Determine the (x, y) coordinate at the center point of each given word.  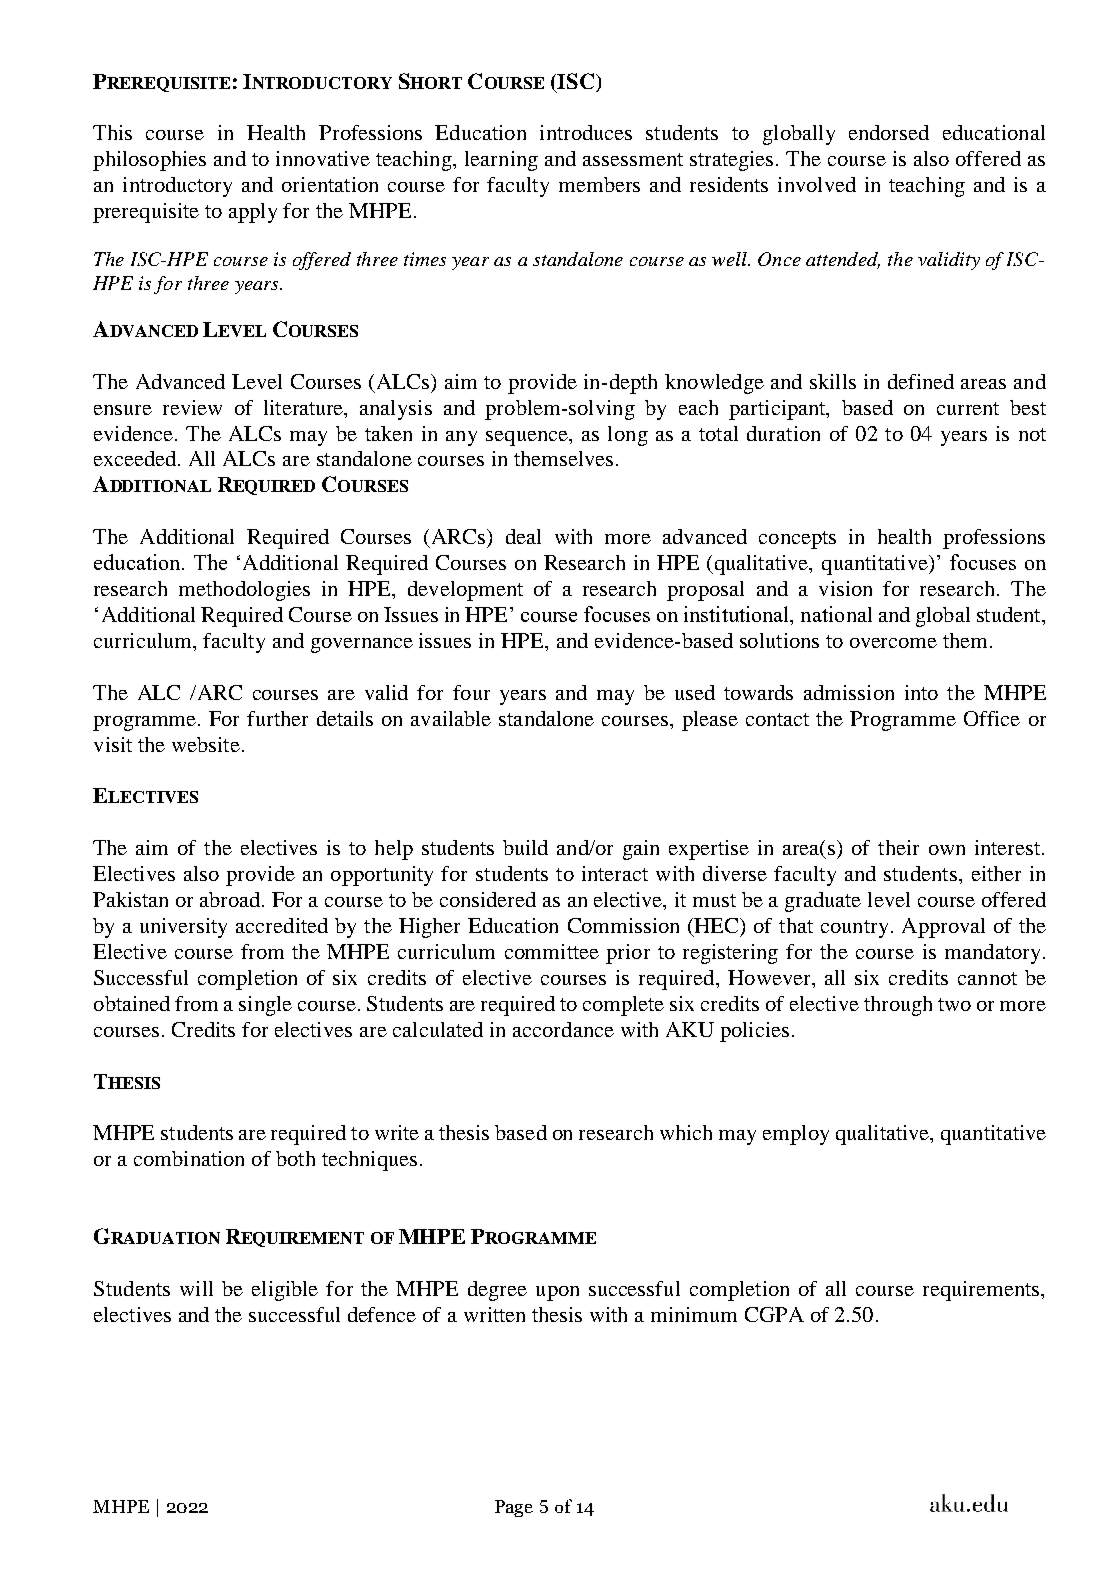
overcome (893, 643)
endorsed (889, 132)
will (196, 1288)
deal (523, 536)
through (898, 1006)
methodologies (244, 591)
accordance (563, 1029)
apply (253, 213)
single (265, 1006)
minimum (694, 1314)
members (599, 184)
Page (514, 1508)
